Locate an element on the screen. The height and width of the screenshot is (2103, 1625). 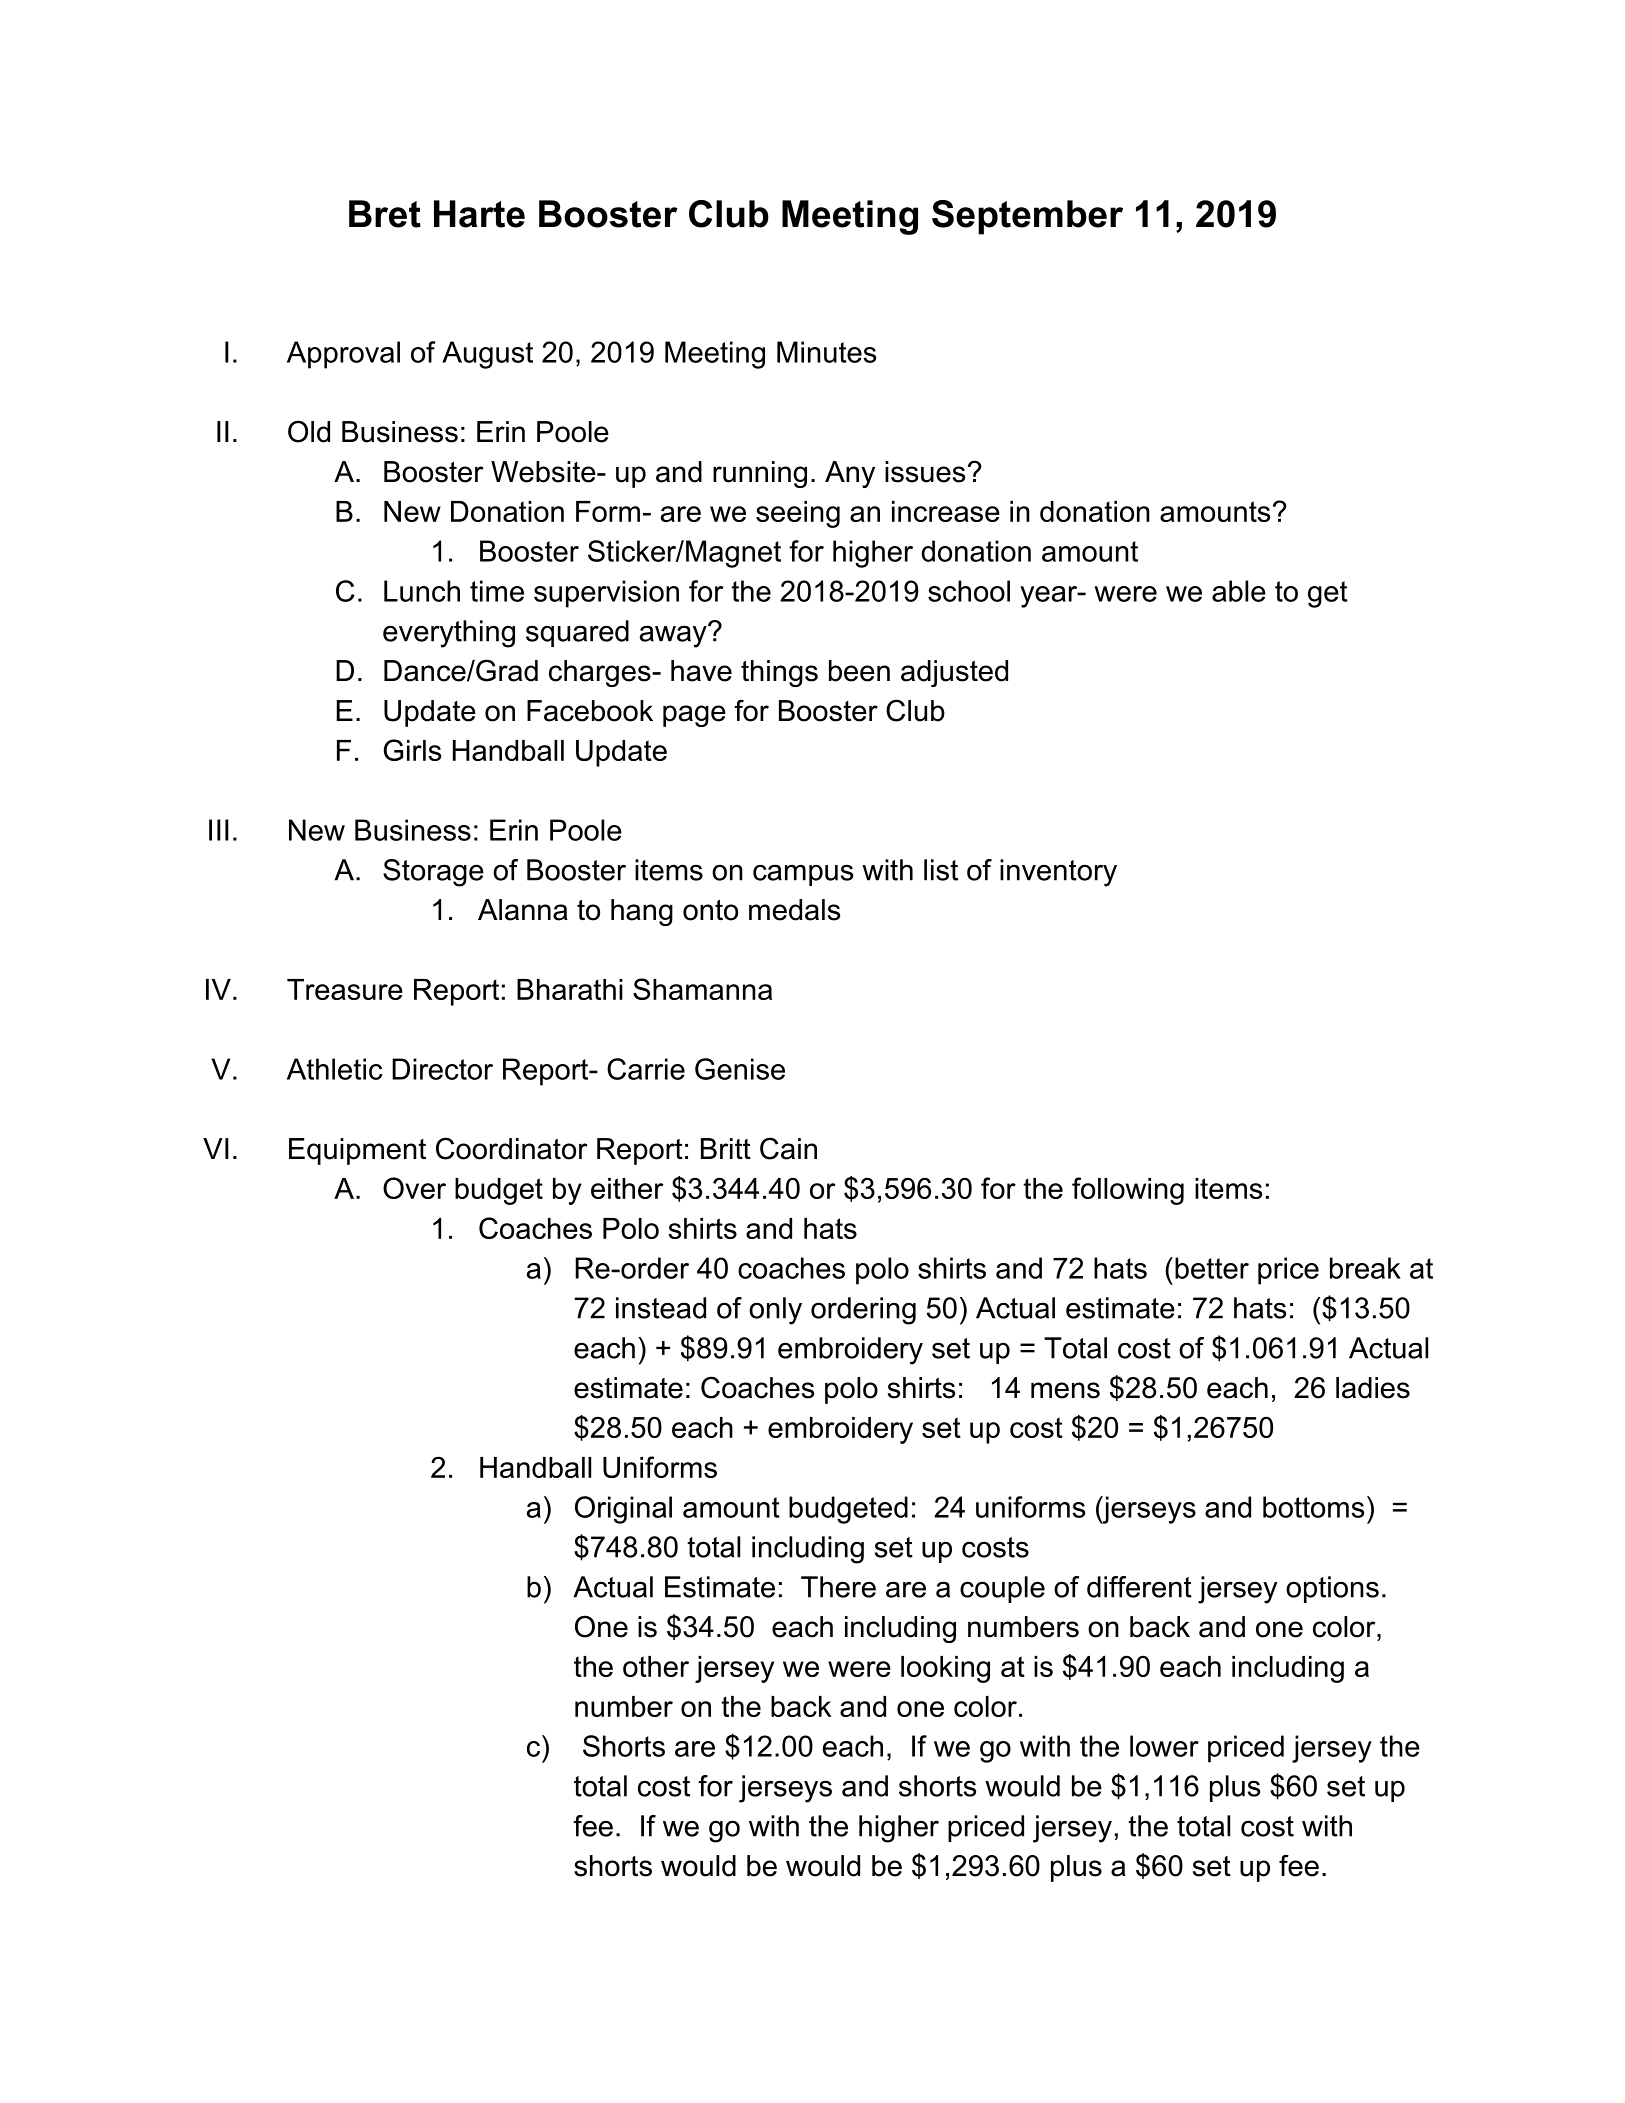
Cain is located at coordinates (788, 1148).
